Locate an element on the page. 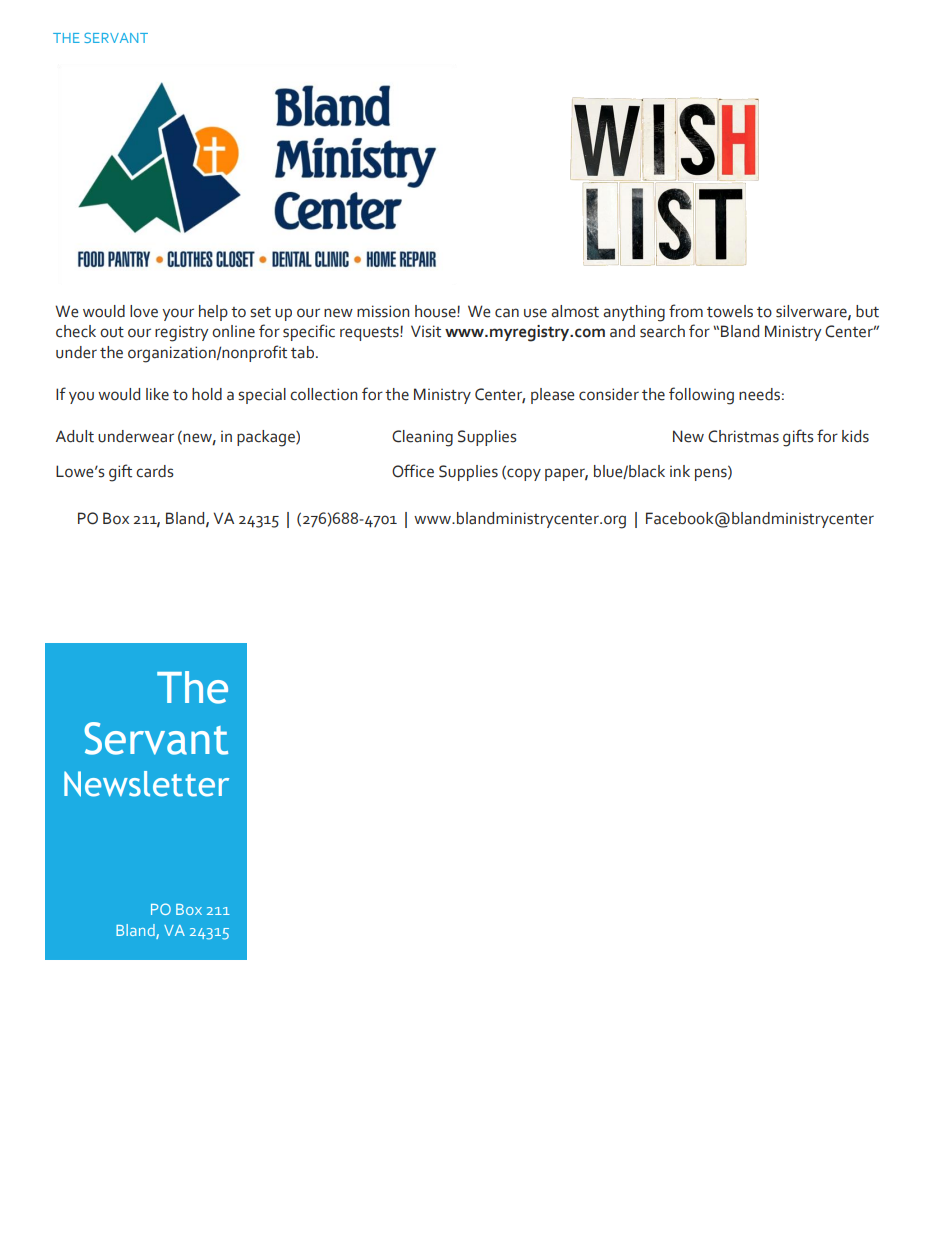 This image has height=1233, width=952. your is located at coordinates (178, 314).
